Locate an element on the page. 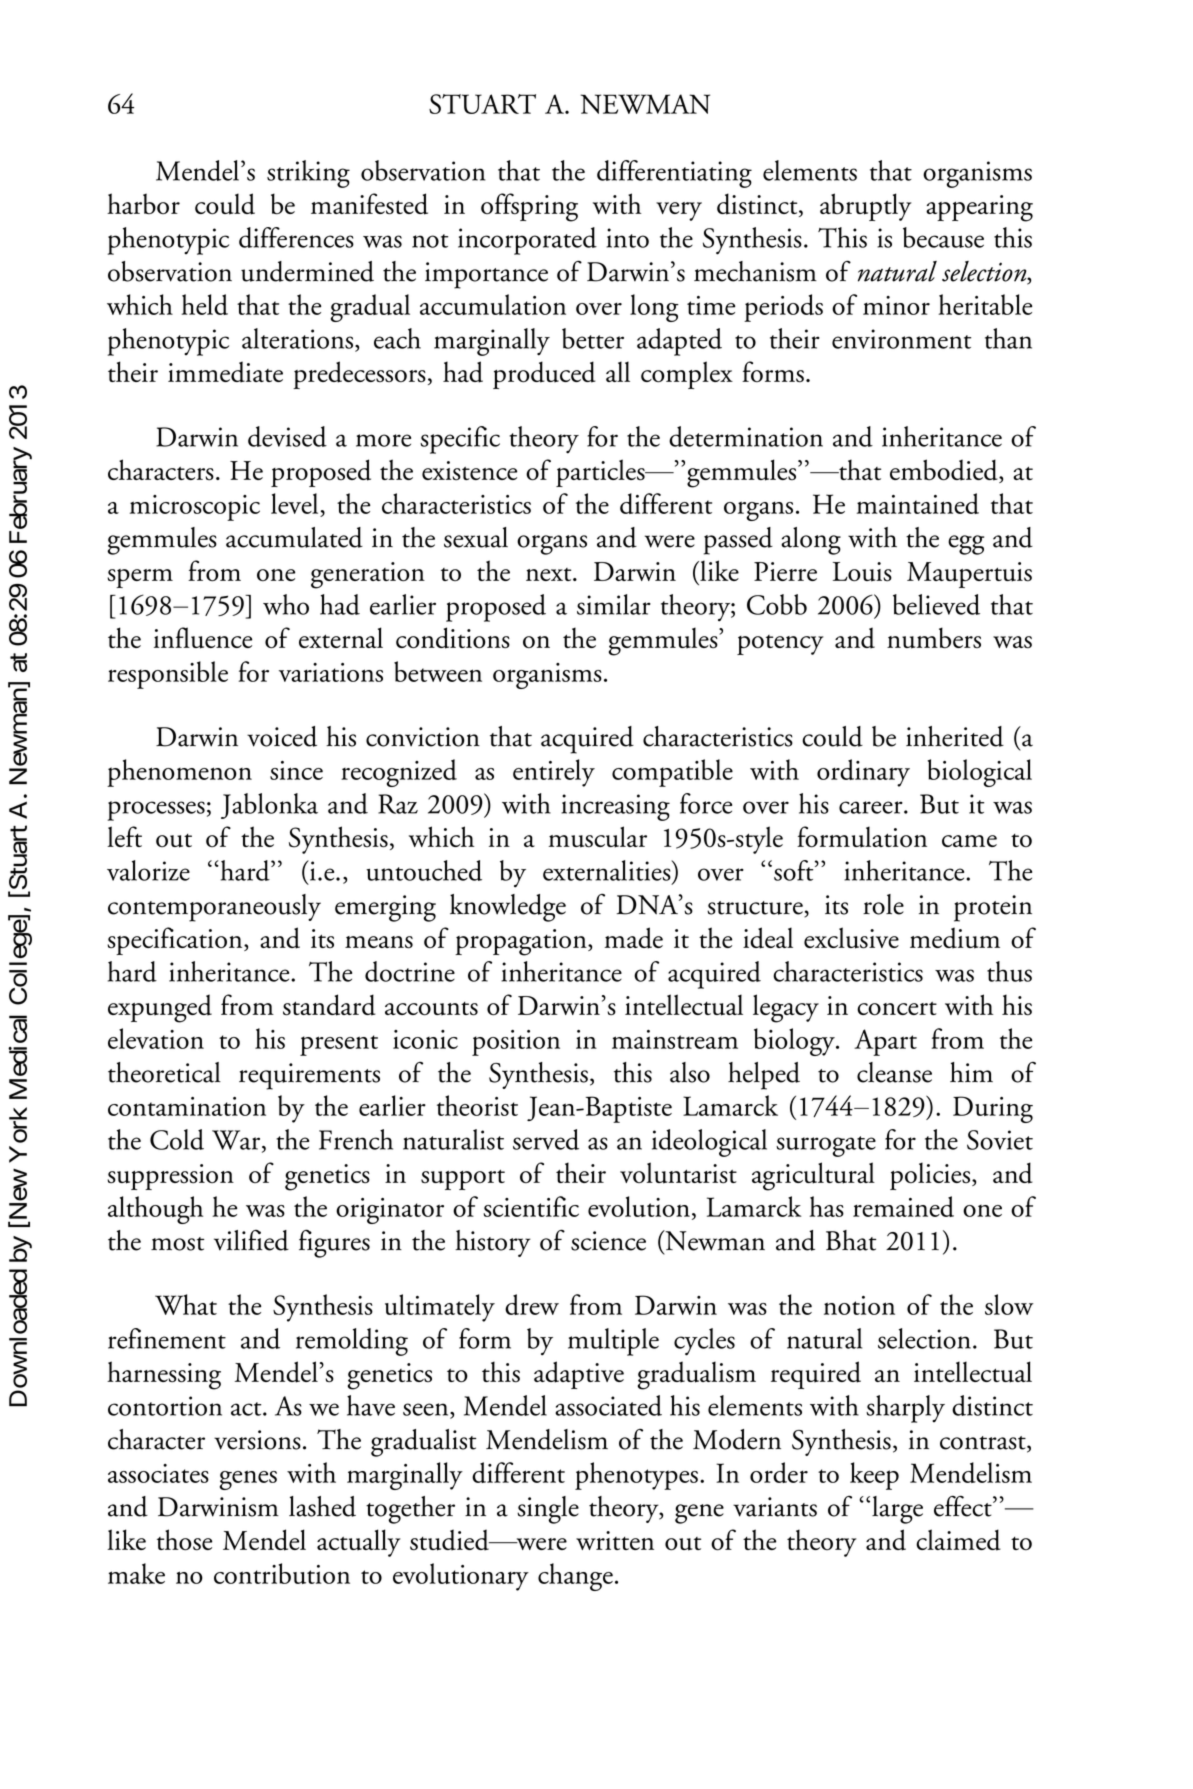 The width and height of the image is (1193, 1789). abruptly is located at coordinates (866, 207).
